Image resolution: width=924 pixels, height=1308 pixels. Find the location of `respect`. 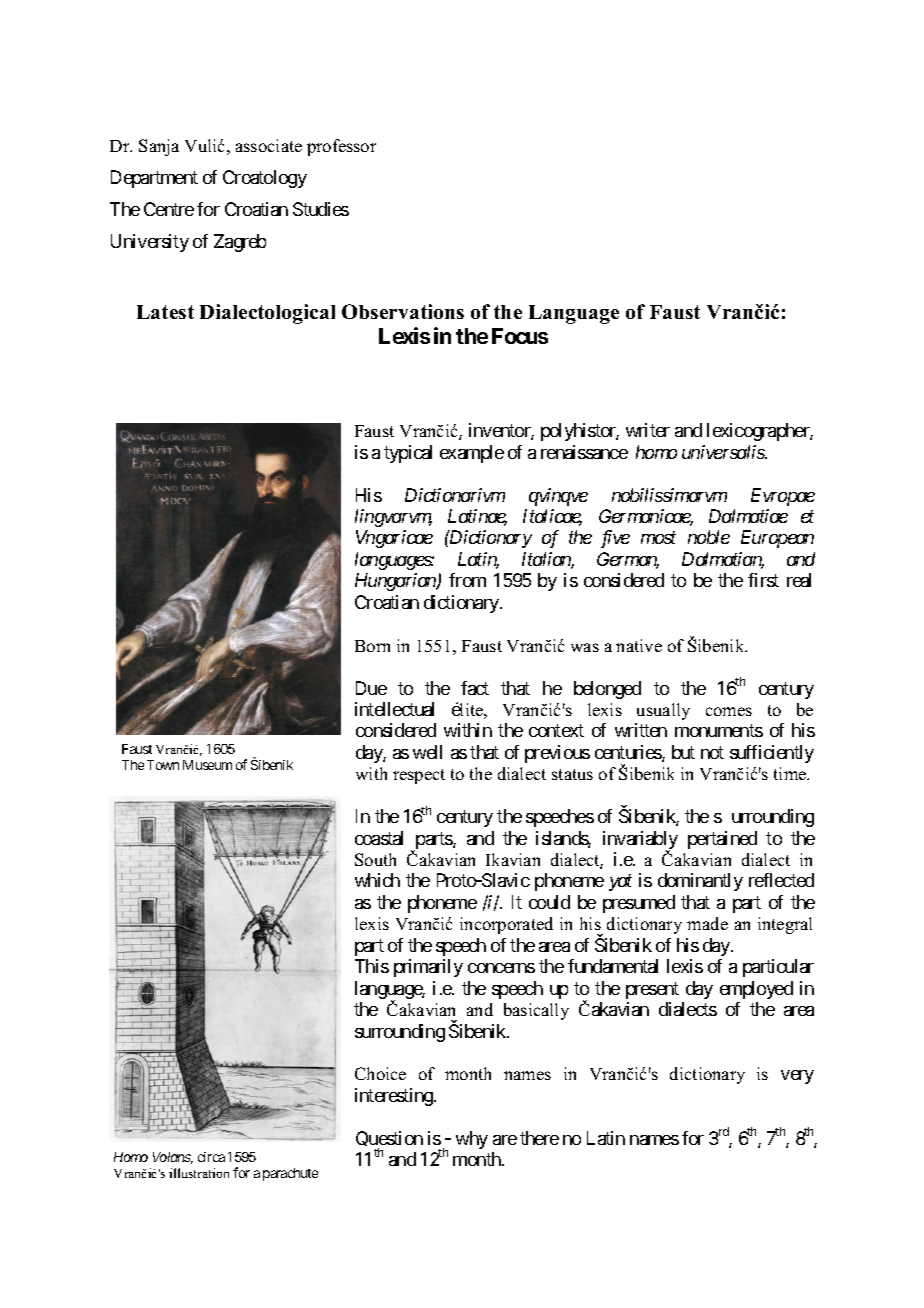

respect is located at coordinates (419, 776).
